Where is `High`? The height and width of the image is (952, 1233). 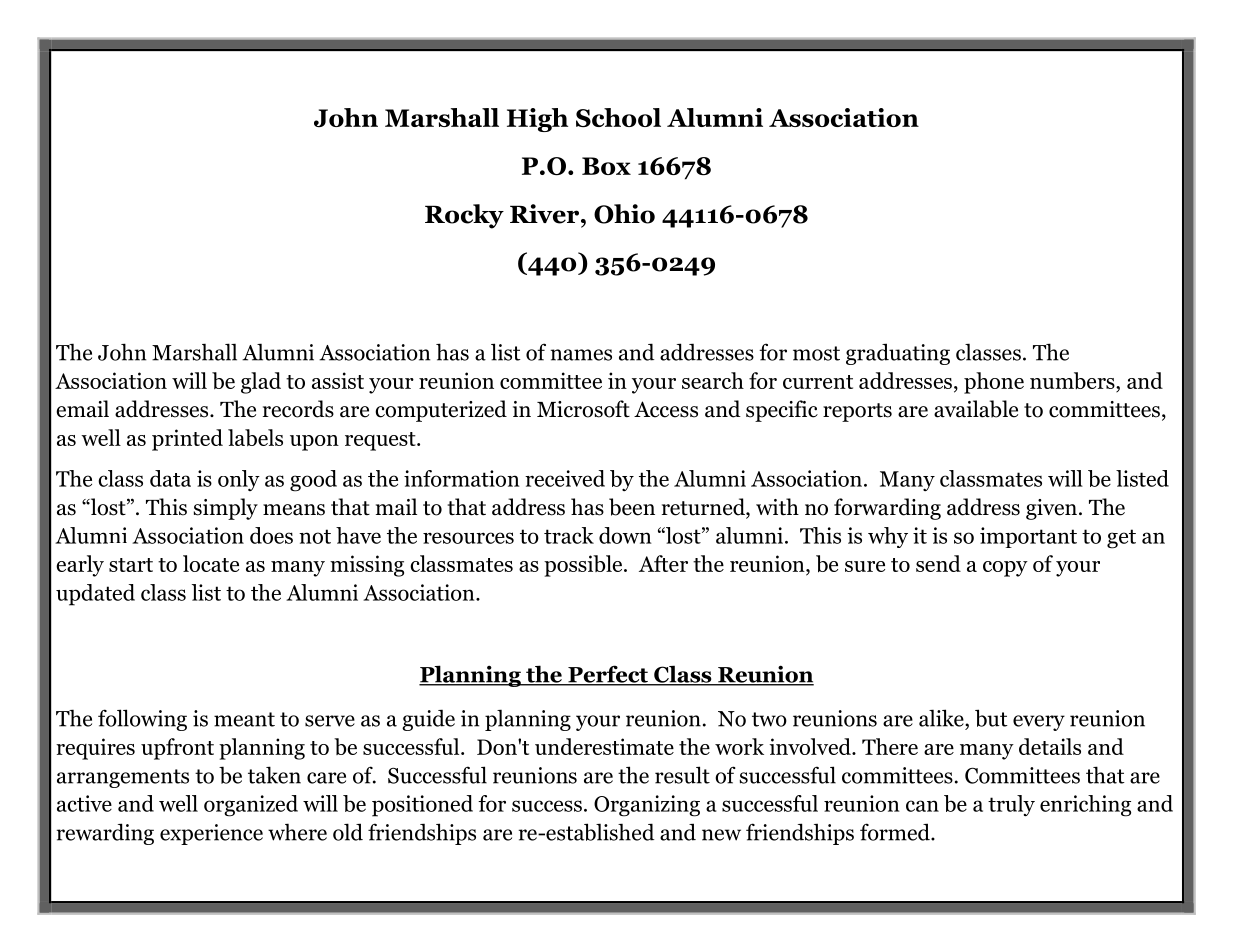
High is located at coordinates (537, 120).
